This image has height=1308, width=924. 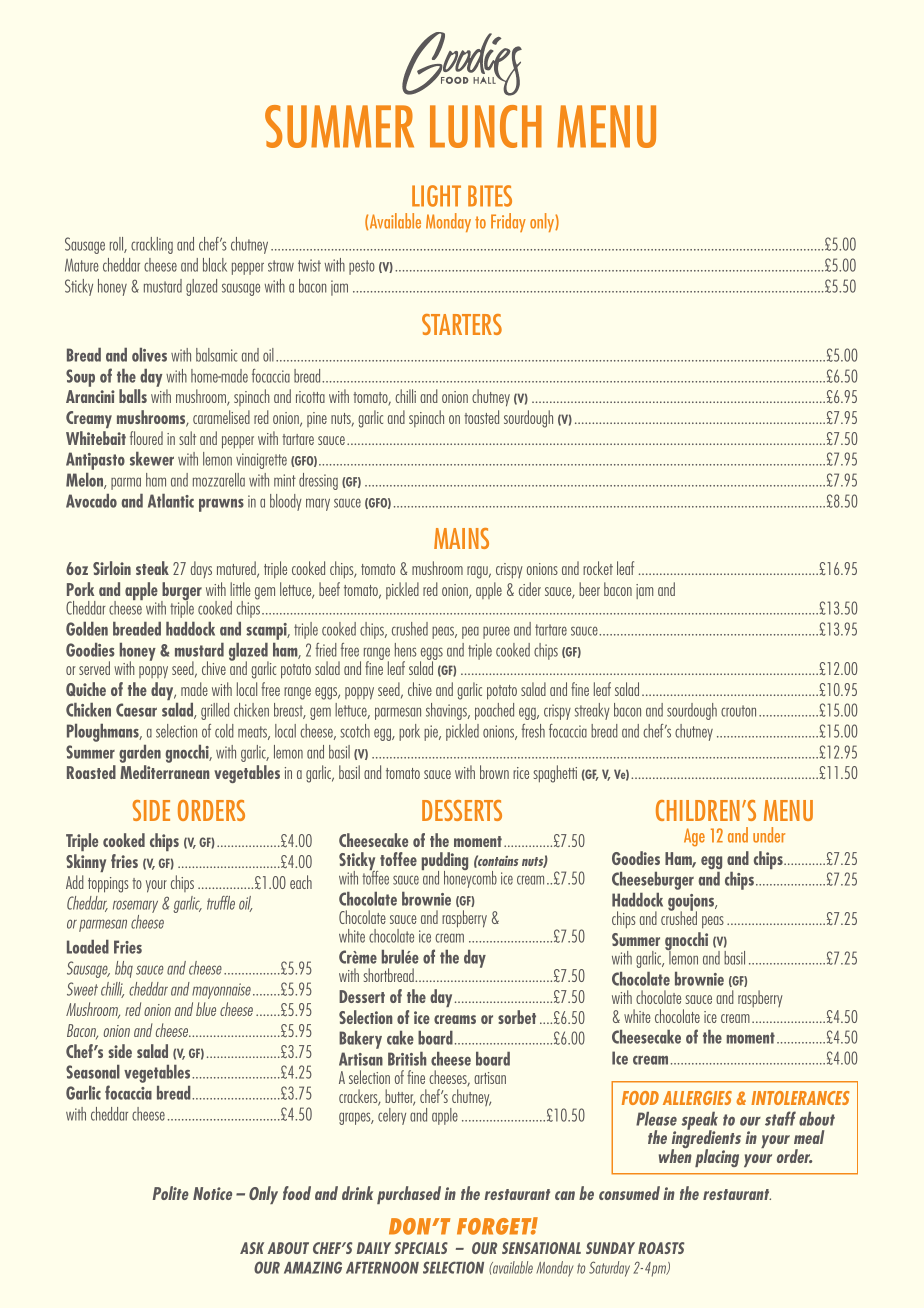 What do you see at coordinates (697, 1098) in the image?
I see `ALLERGIES` at bounding box center [697, 1098].
